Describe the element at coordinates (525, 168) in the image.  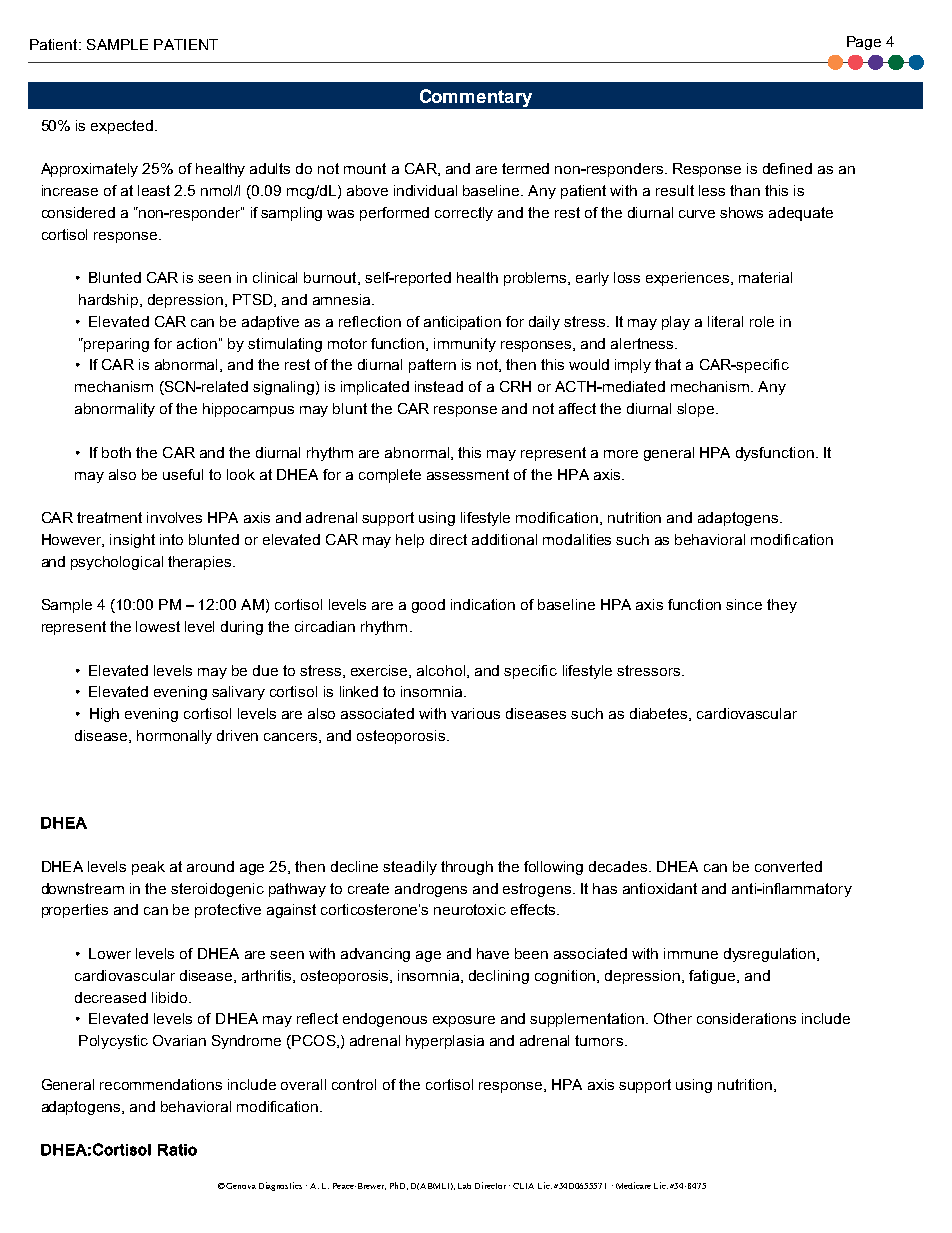
I see `termed` at that location.
